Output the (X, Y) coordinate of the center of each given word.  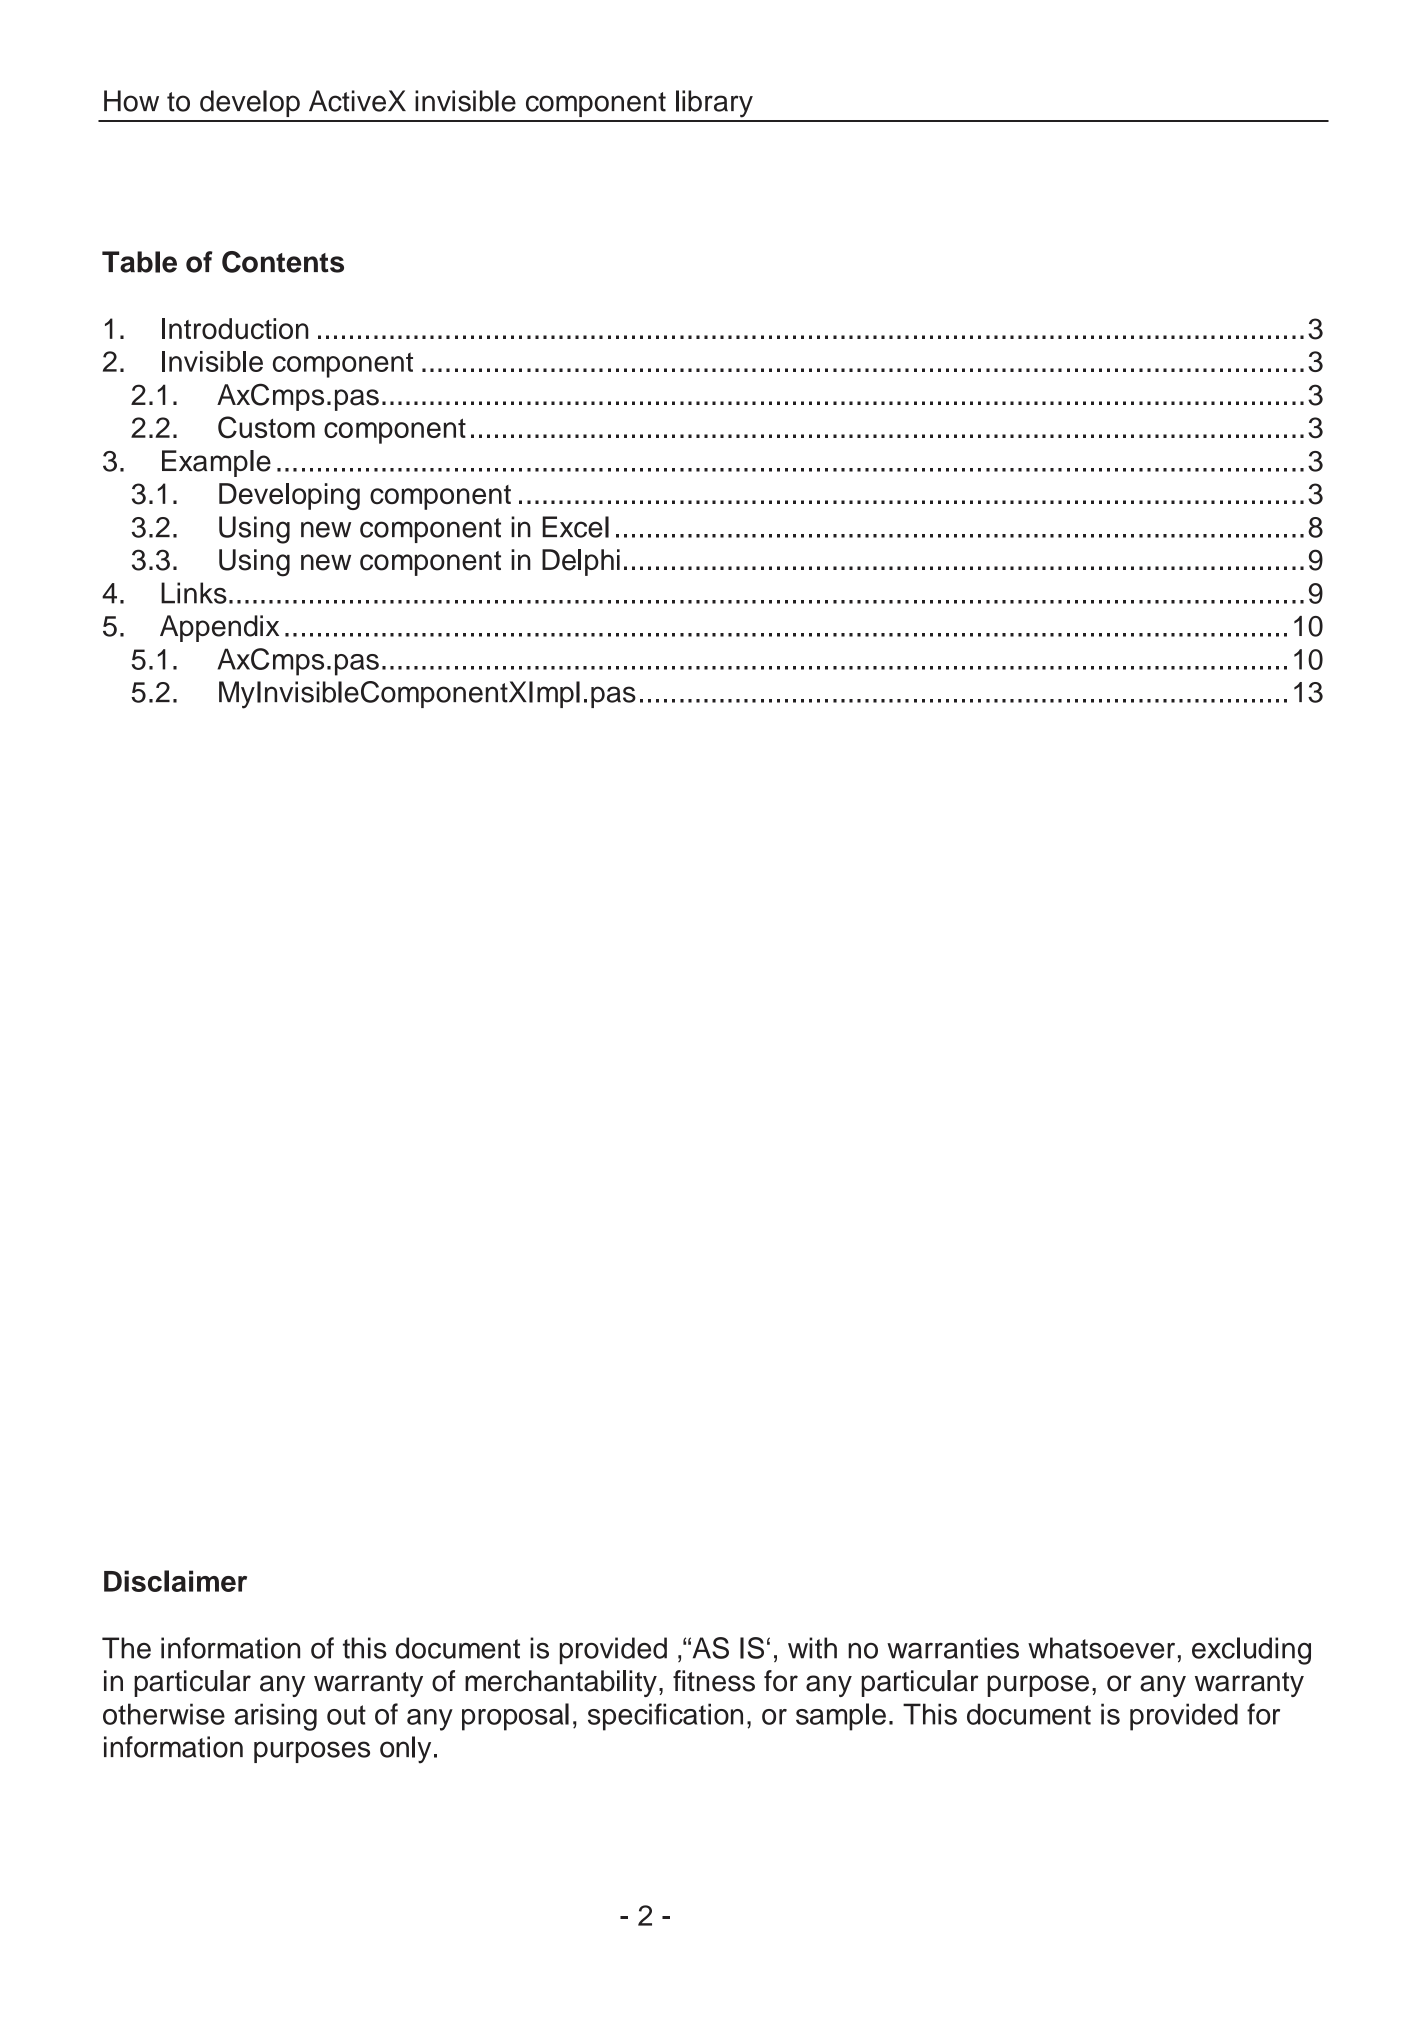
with (812, 1648)
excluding (1251, 1651)
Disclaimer (175, 1581)
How (131, 101)
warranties (953, 1648)
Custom (266, 427)
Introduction (235, 329)
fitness (714, 1681)
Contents (283, 262)
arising (275, 1717)
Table (139, 262)
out (346, 1715)
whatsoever (1101, 1648)
